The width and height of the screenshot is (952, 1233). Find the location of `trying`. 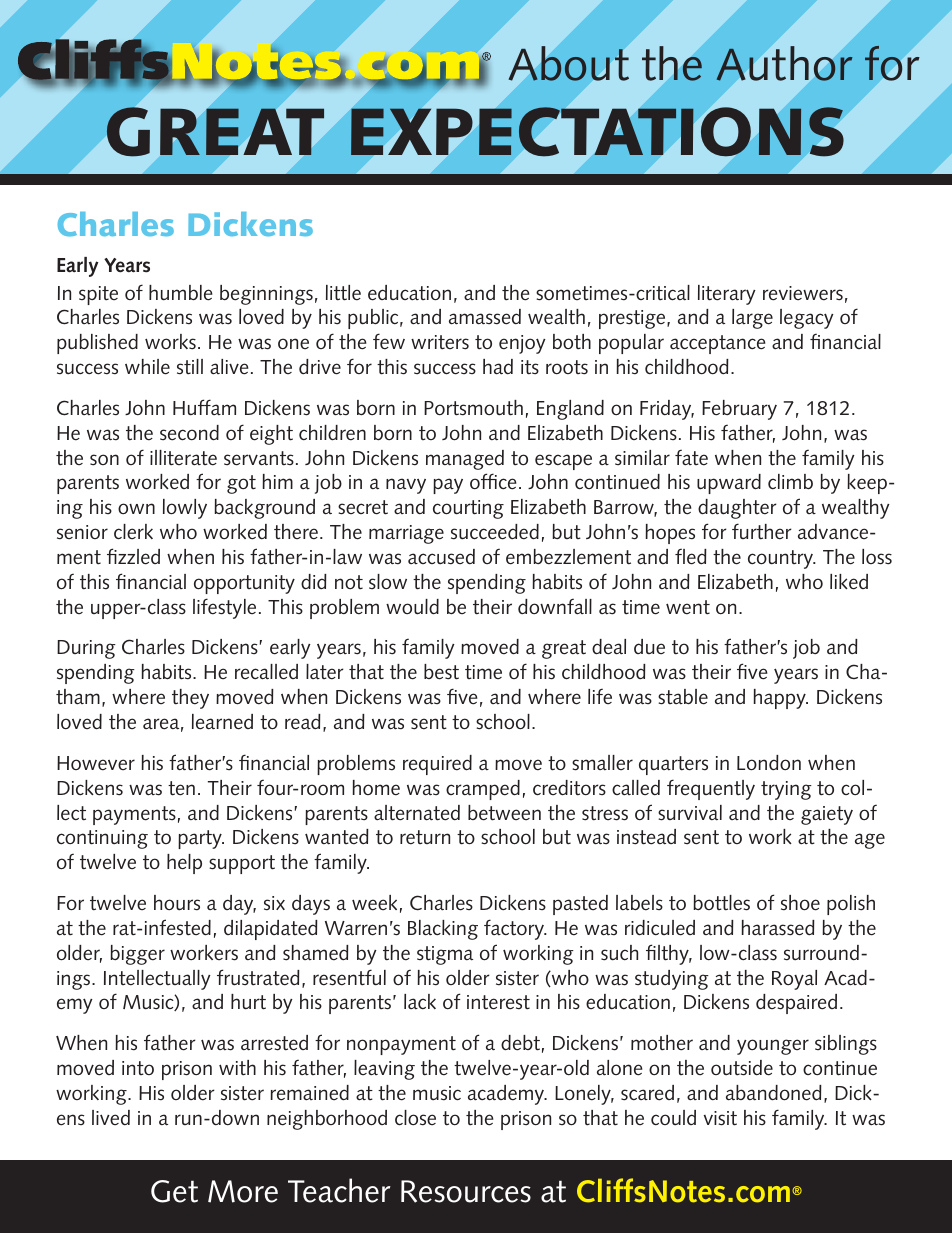

trying is located at coordinates (786, 790).
